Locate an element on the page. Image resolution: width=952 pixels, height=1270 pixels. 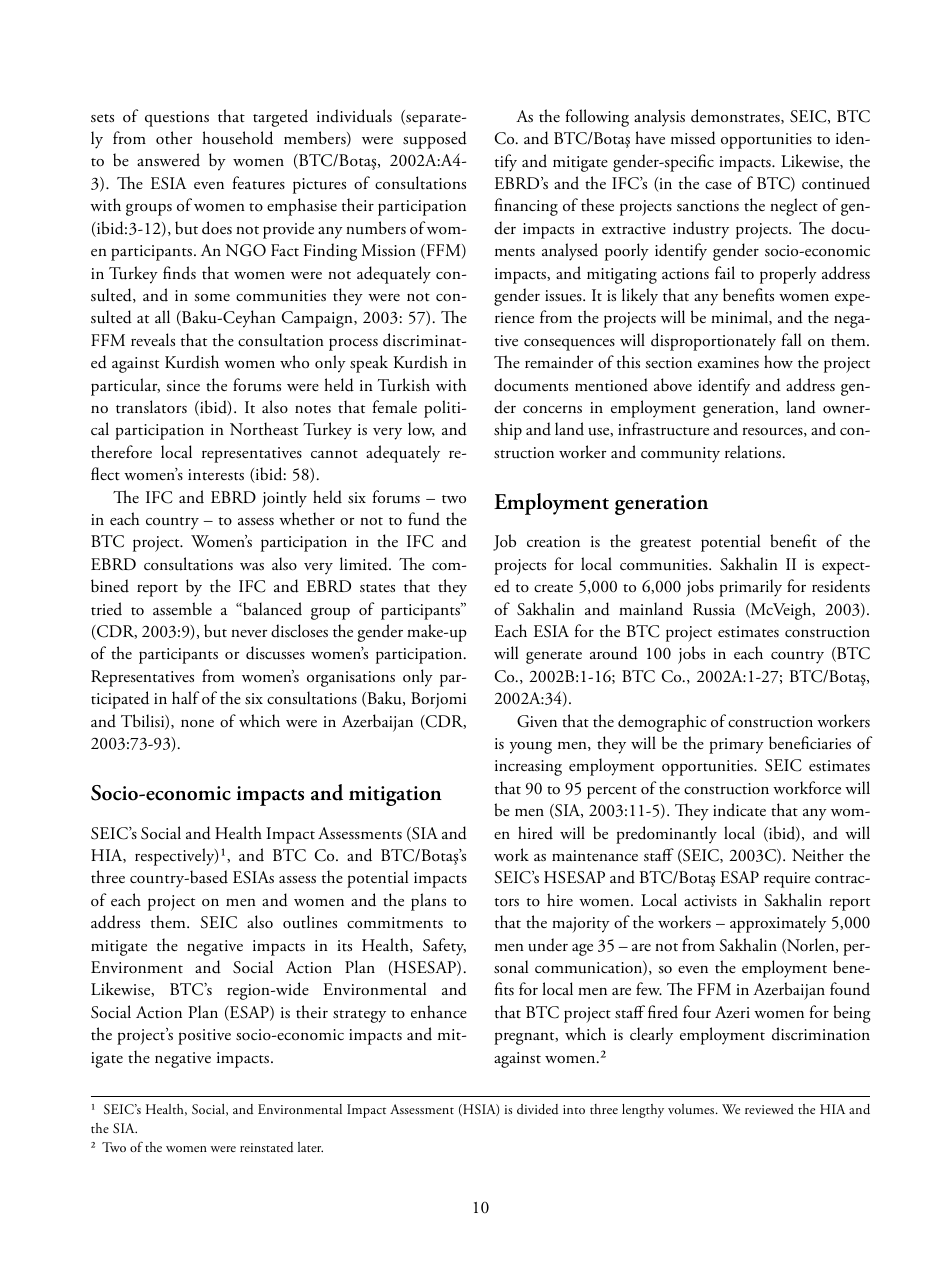
other is located at coordinates (174, 137).
